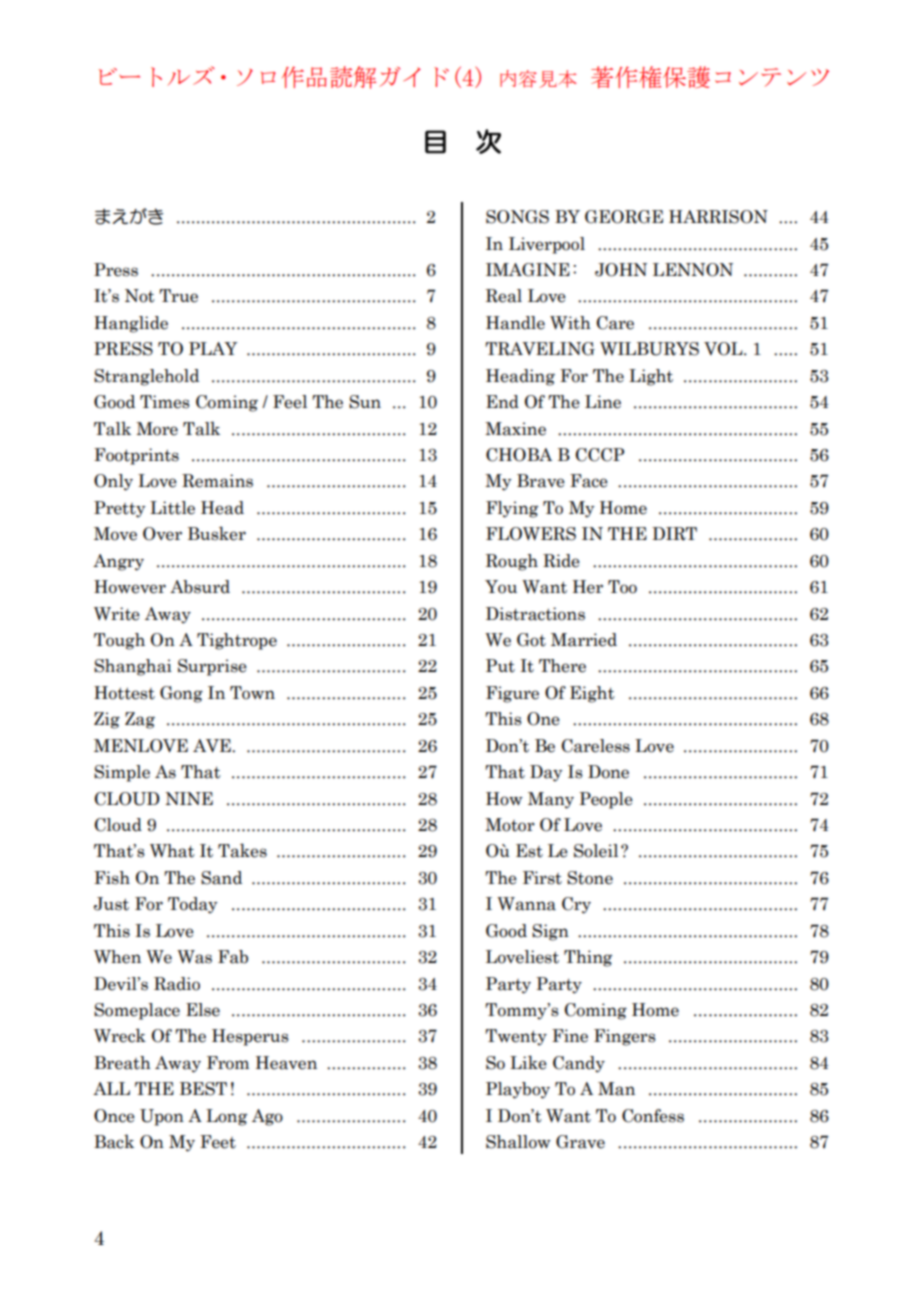  I want to click on True, so click(178, 296).
